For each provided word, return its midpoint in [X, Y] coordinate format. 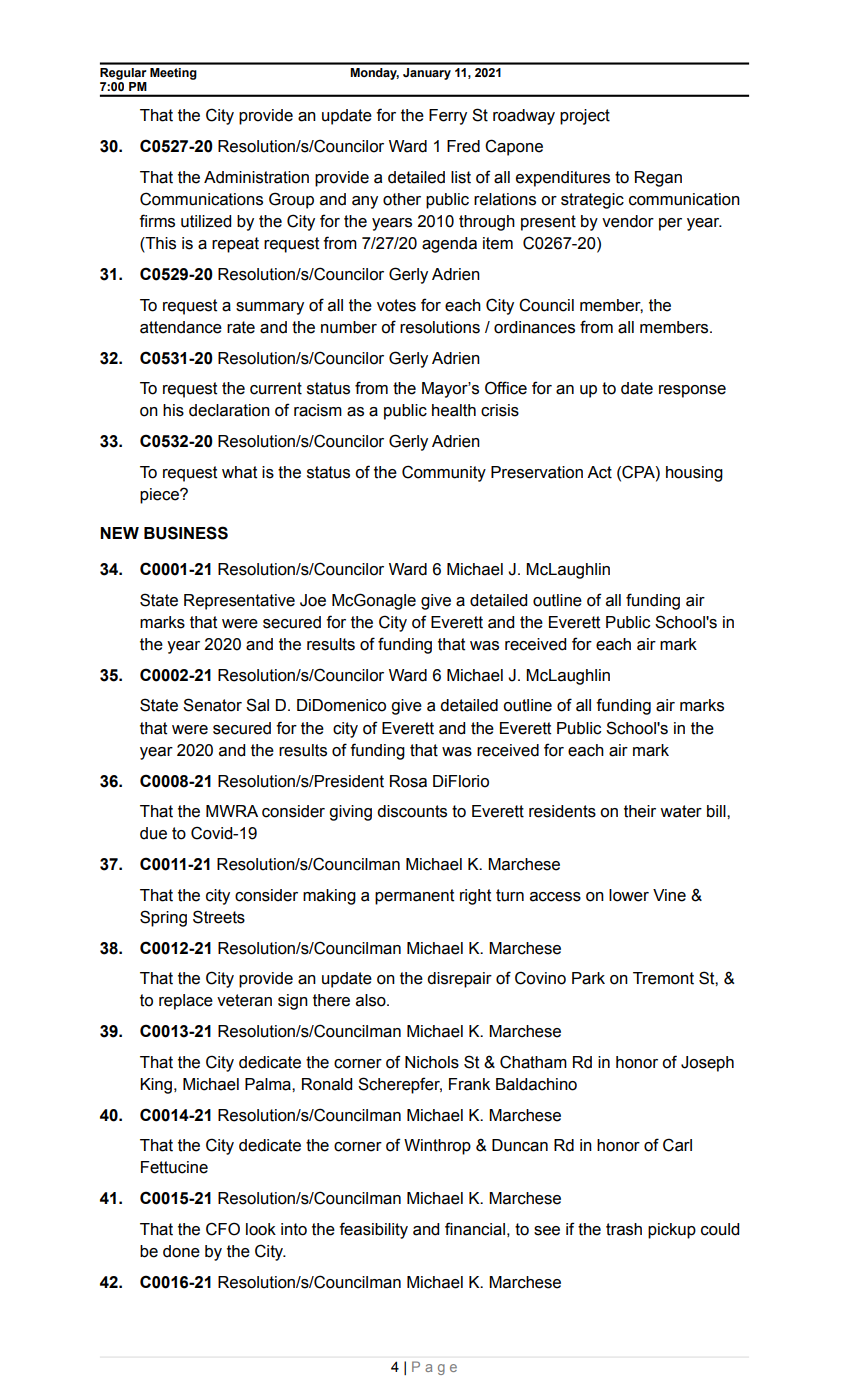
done [181, 1251]
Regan [658, 179]
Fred [463, 146]
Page [434, 1368]
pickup [672, 1231]
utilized [206, 221]
